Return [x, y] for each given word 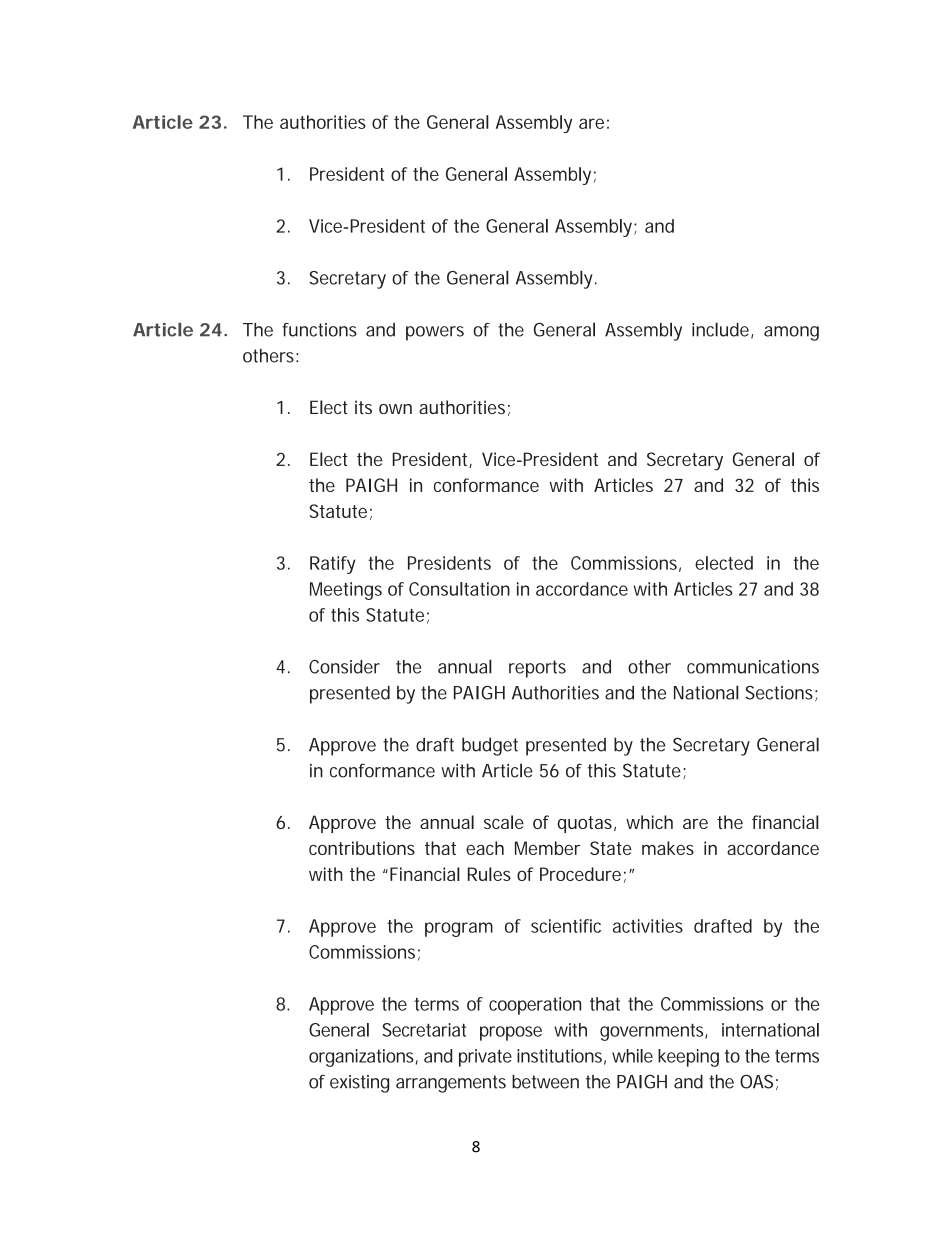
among [791, 333]
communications [753, 667]
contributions [362, 848]
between [545, 1081]
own [395, 409]
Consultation [459, 589]
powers [435, 333]
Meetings [346, 591]
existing [359, 1084]
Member [547, 848]
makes [668, 848]
